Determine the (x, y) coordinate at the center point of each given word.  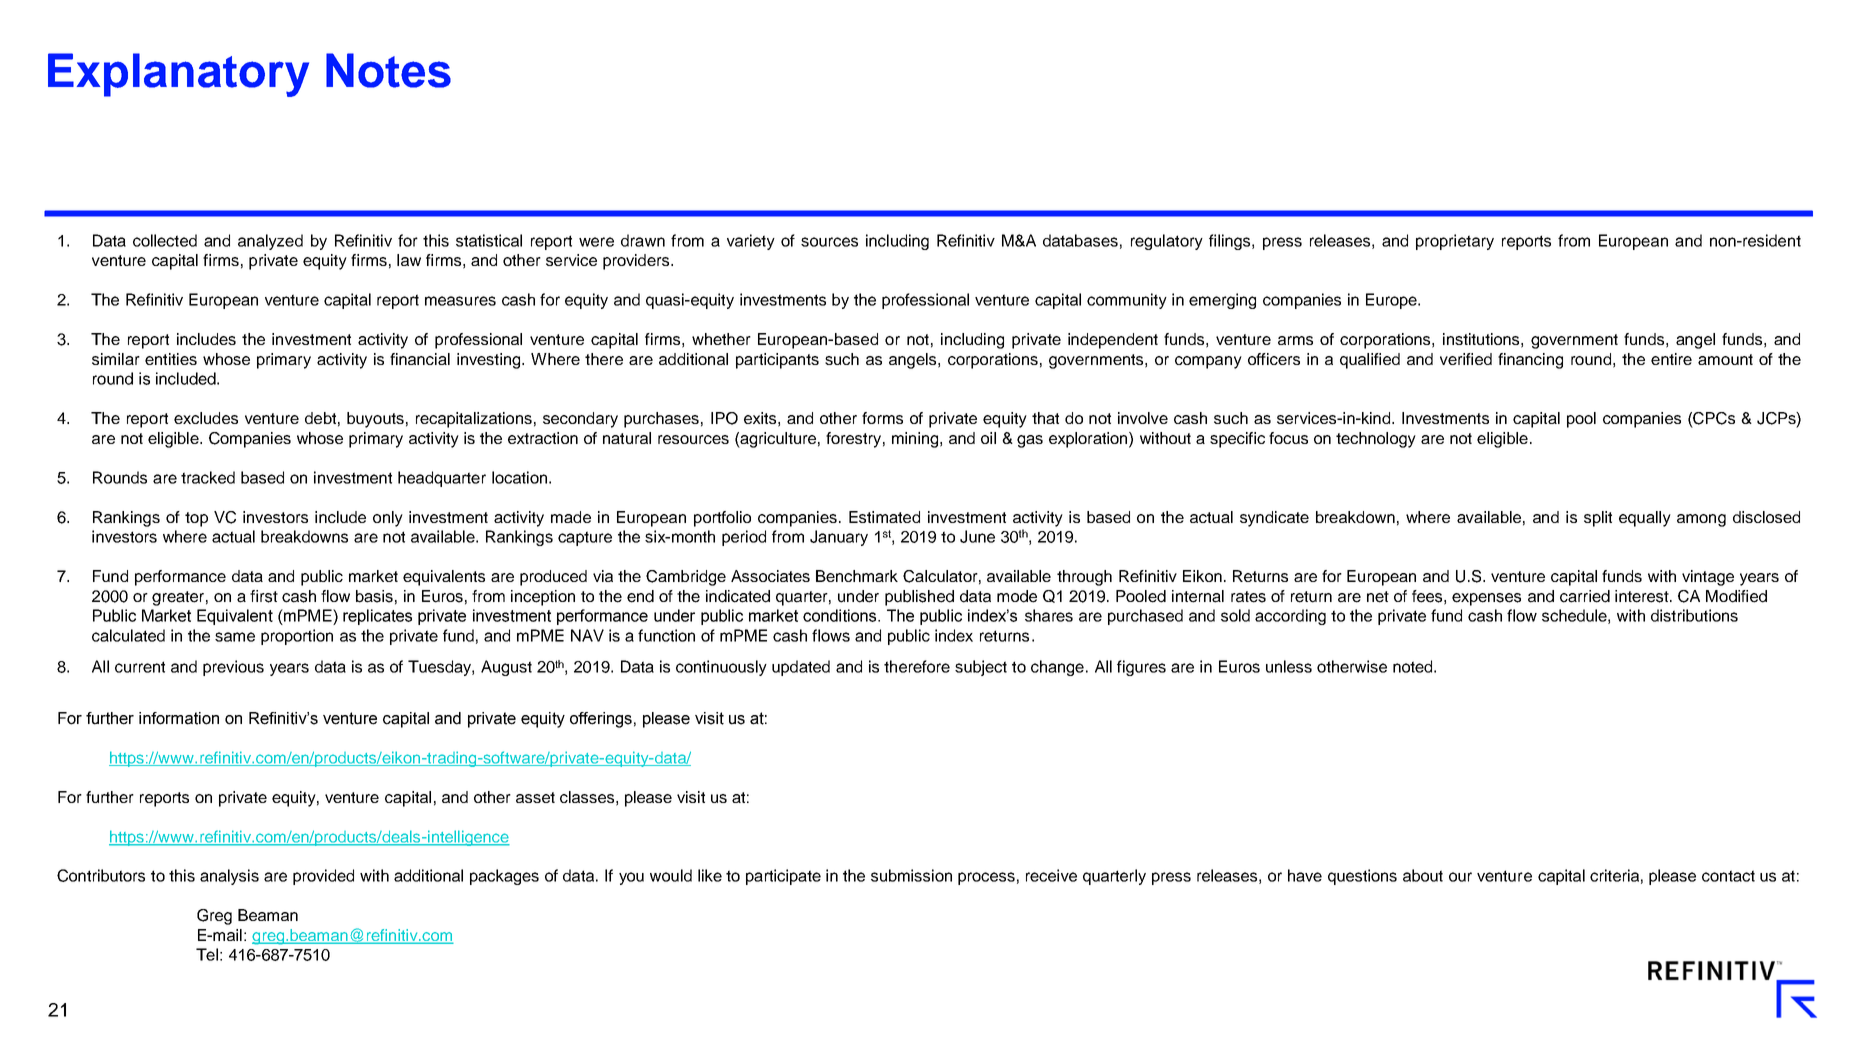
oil (988, 438)
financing (1530, 361)
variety (751, 242)
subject (981, 668)
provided (323, 877)
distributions (1694, 615)
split (1598, 519)
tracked (208, 477)
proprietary (1455, 242)
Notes (388, 70)
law (409, 260)
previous (233, 668)
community (1127, 301)
